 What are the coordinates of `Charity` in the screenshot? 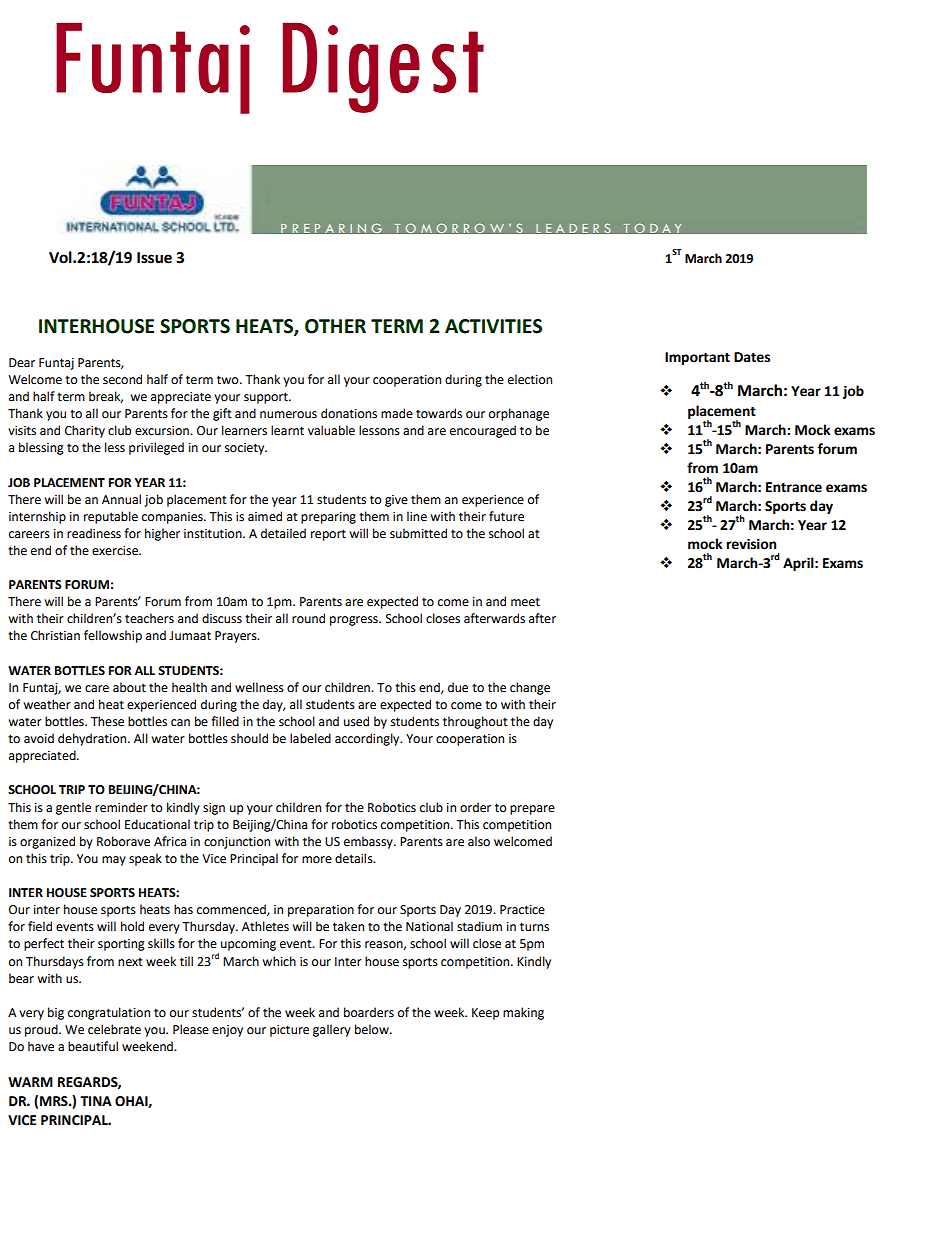 It's located at (85, 431).
